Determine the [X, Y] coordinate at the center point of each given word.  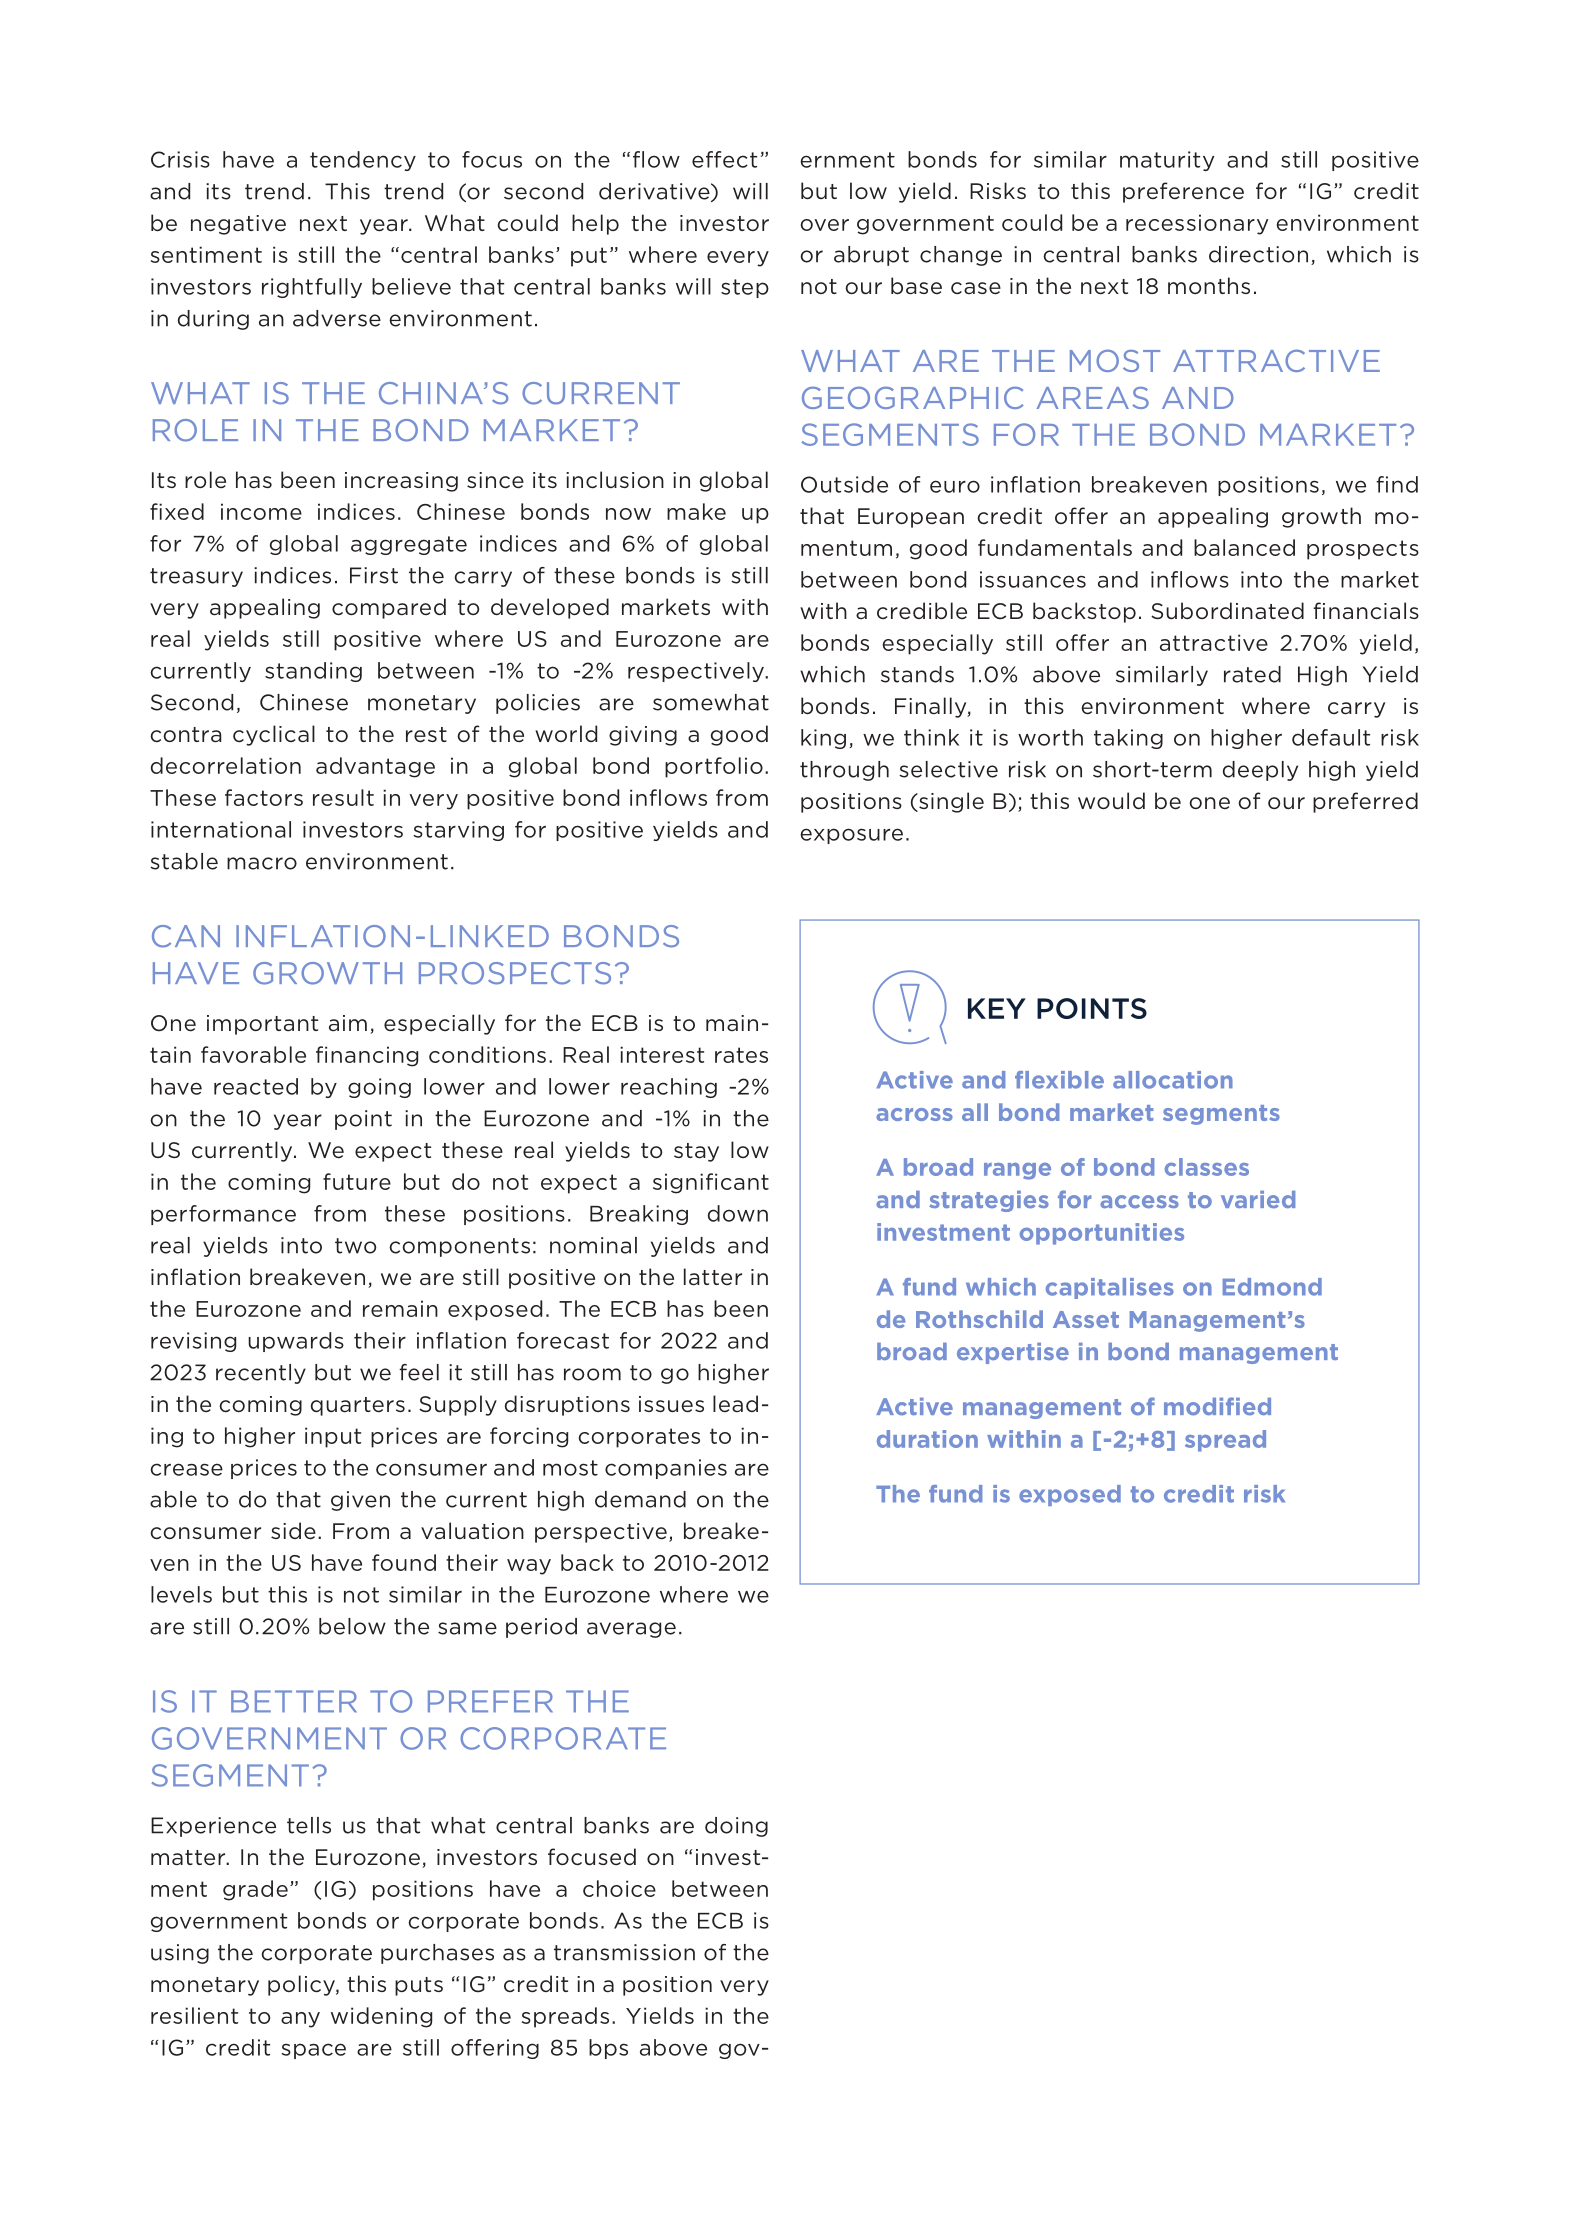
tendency [363, 161]
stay [696, 1152]
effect [724, 159]
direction [1258, 254]
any [300, 2020]
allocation [1173, 1080]
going [379, 1088]
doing [736, 1827]
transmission [624, 1952]
